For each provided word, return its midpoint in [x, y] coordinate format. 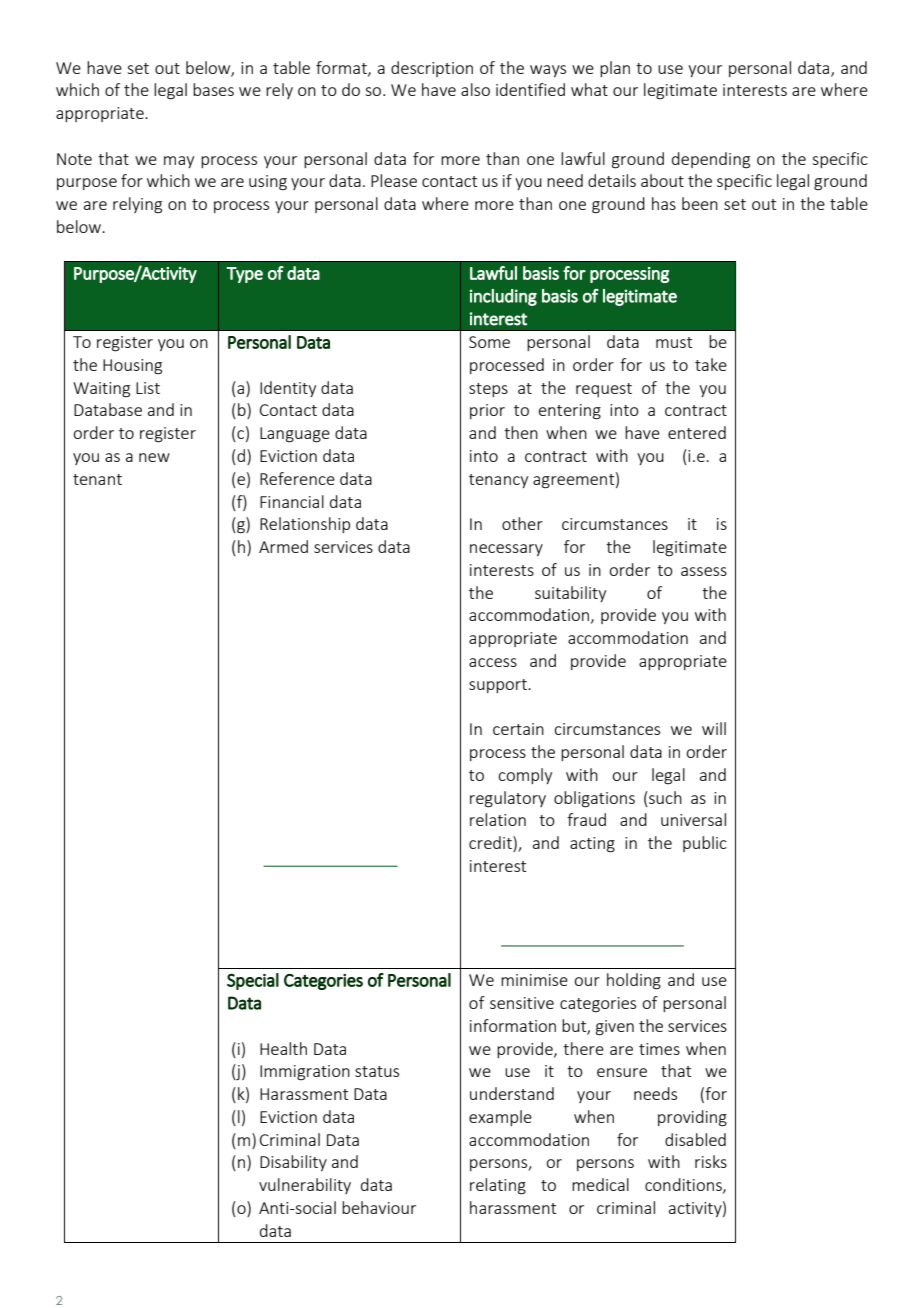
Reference [297, 478]
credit [491, 844]
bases [213, 89]
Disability [293, 1163]
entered [697, 432]
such [664, 797]
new [154, 457]
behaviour [379, 1207]
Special [253, 981]
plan [615, 69]
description [432, 69]
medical [600, 1184]
